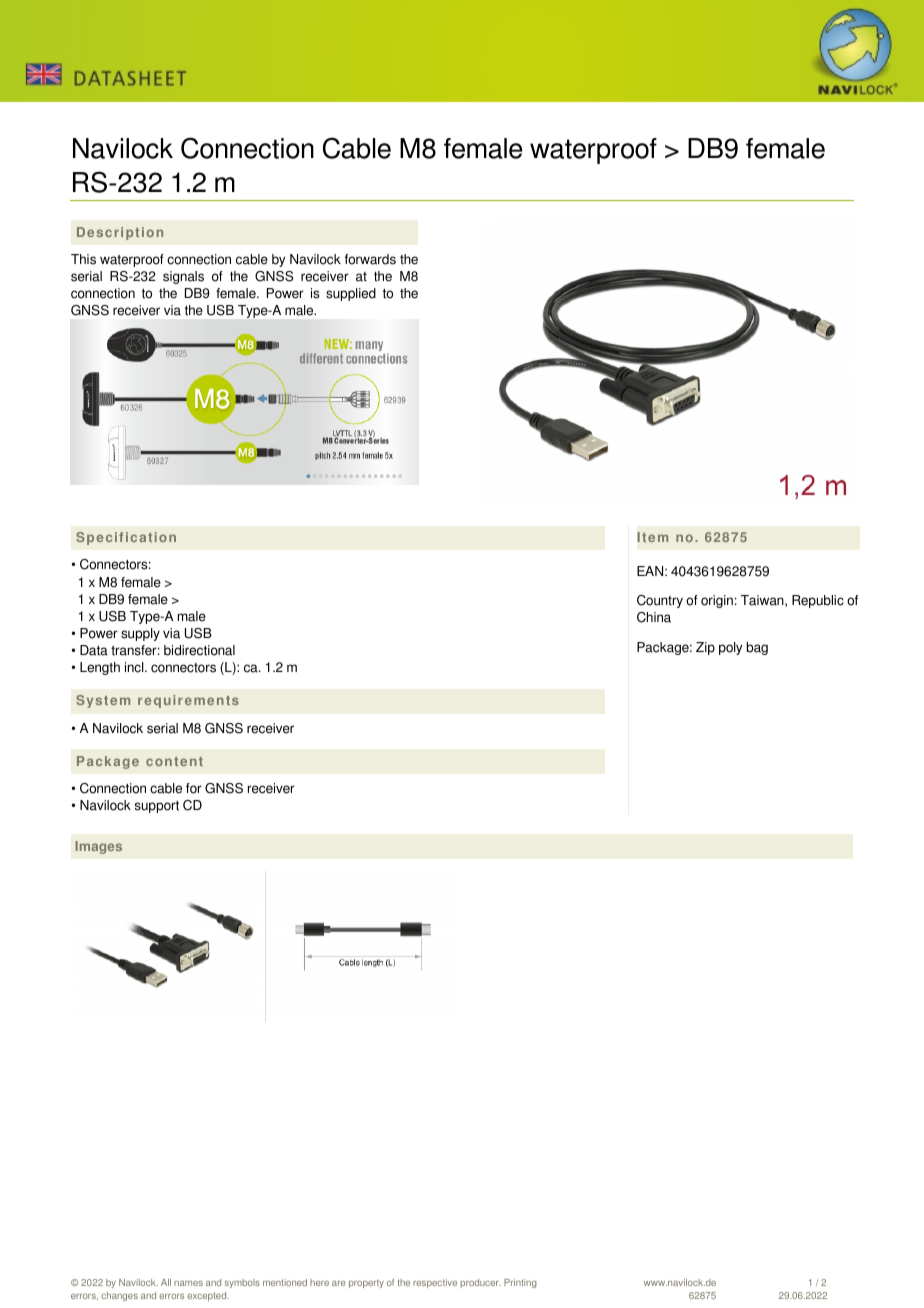 The width and height of the screenshot is (924, 1308). Describe the element at coordinates (199, 650) in the screenshot. I see `bidirectional` at that location.
